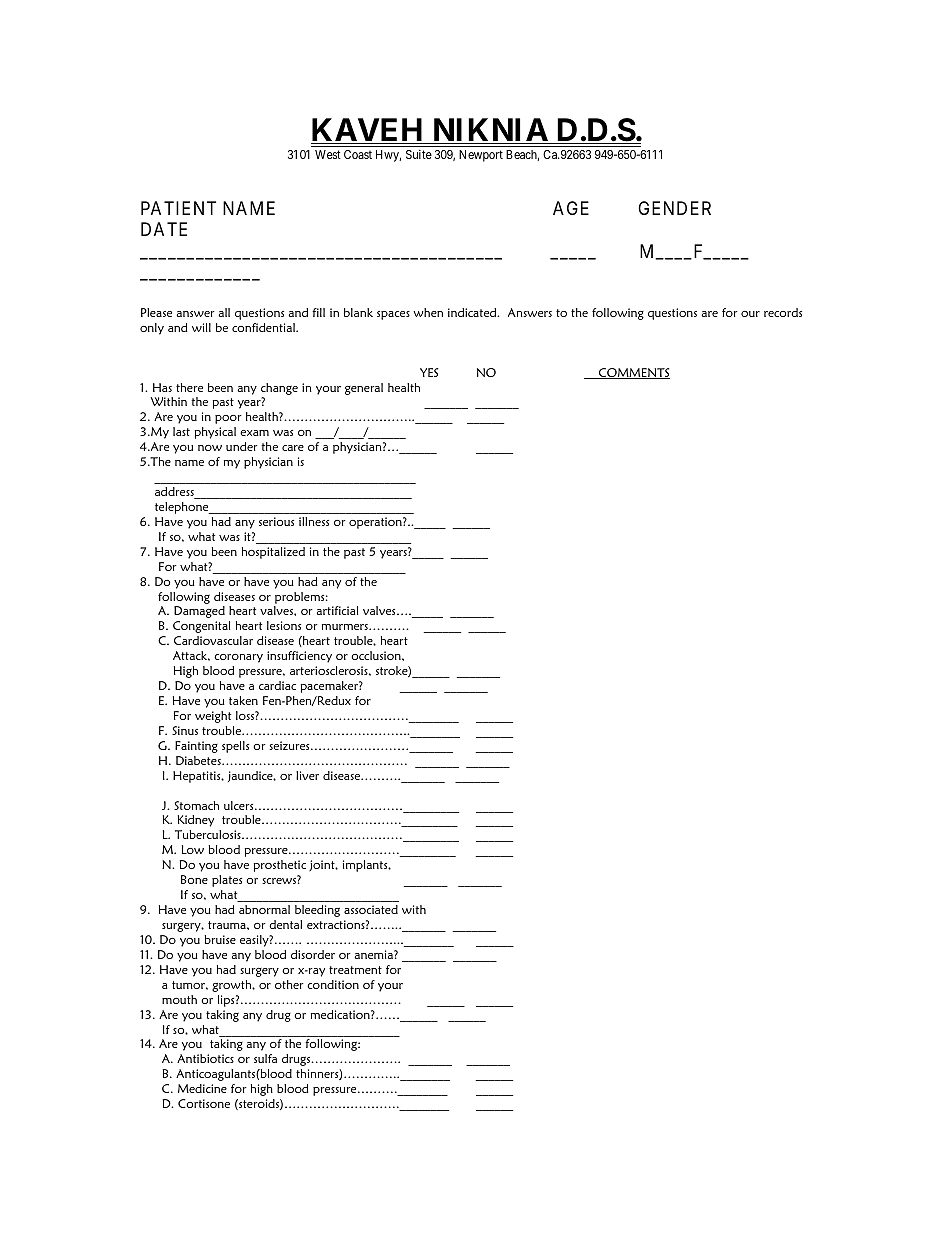 The height and width of the screenshot is (1233, 952). Describe the element at coordinates (633, 373) in the screenshot. I see `COMMENTS` at that location.
